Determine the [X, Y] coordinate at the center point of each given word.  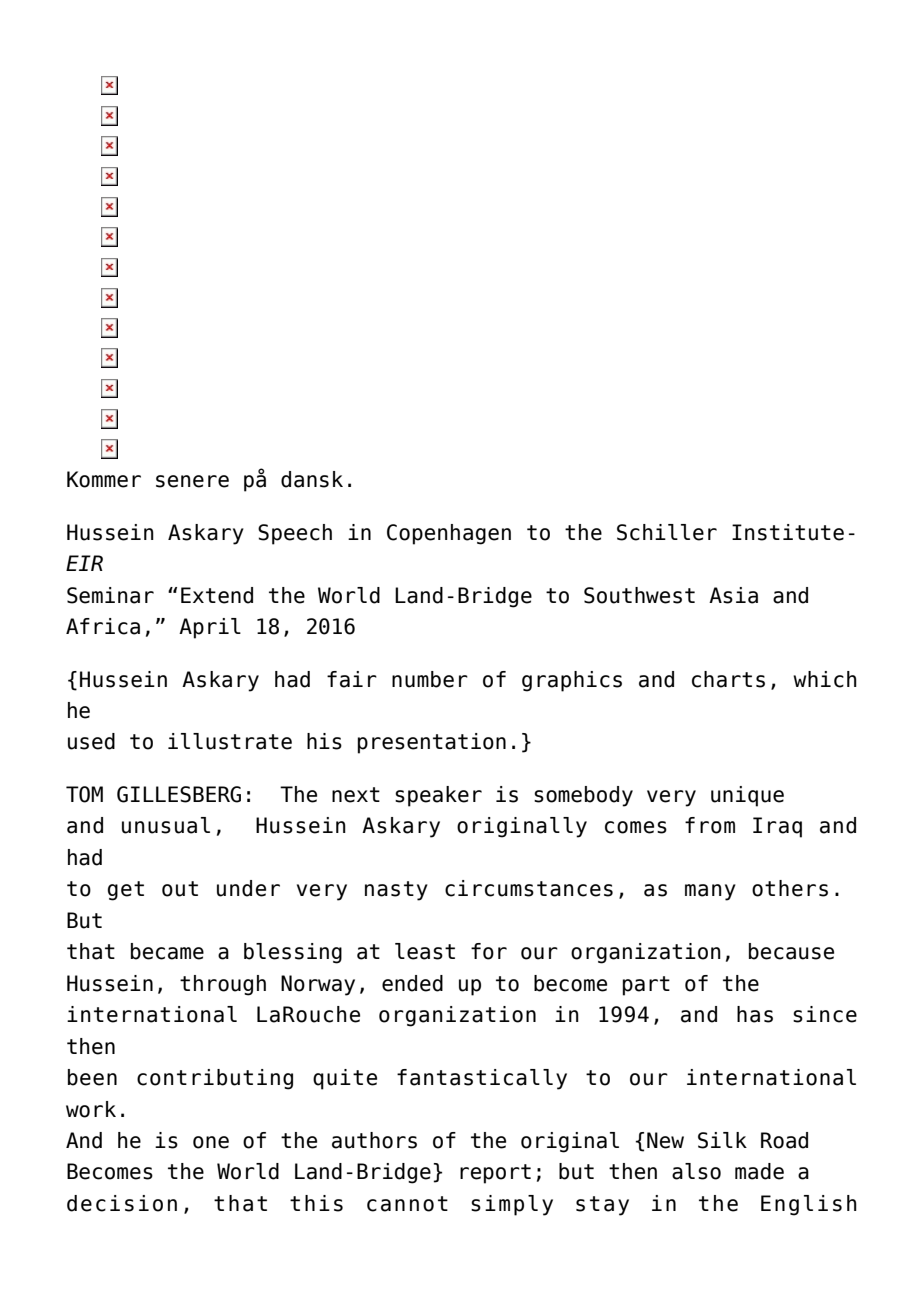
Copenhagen [449, 534]
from [710, 825]
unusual [166, 825]
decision [122, 1203]
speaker [438, 796]
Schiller [667, 532]
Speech [295, 534]
